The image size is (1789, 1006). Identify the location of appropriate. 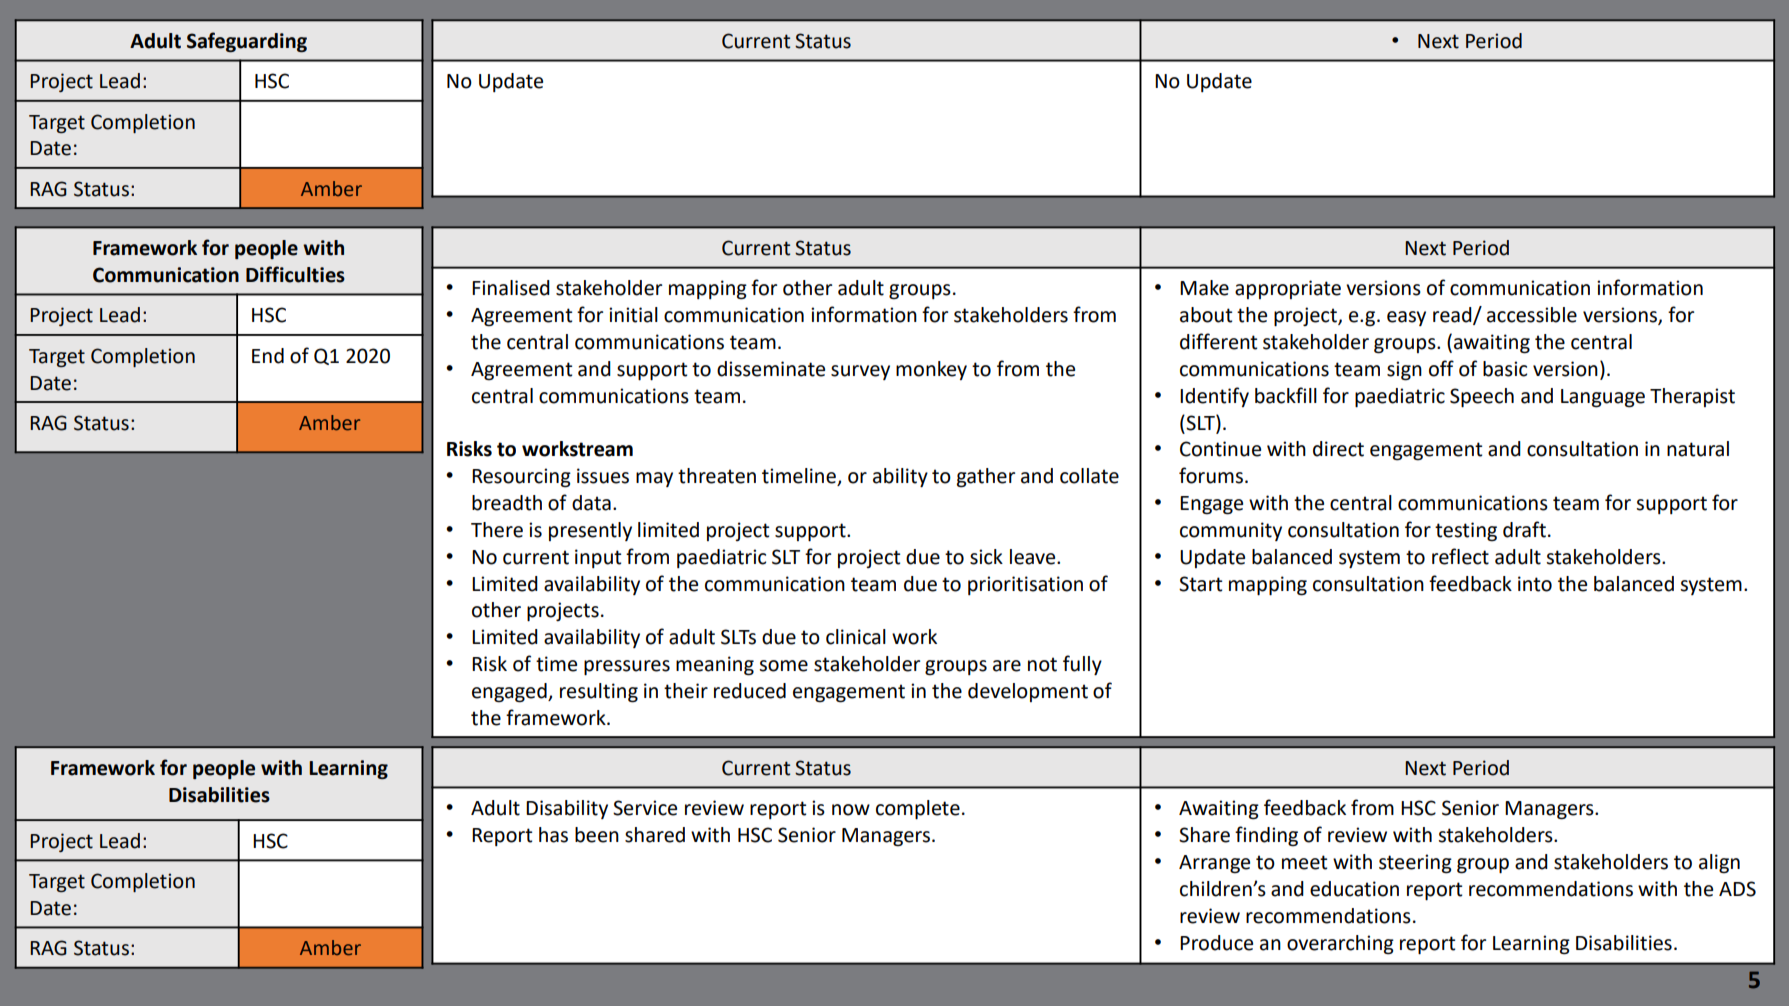
(1288, 289).
